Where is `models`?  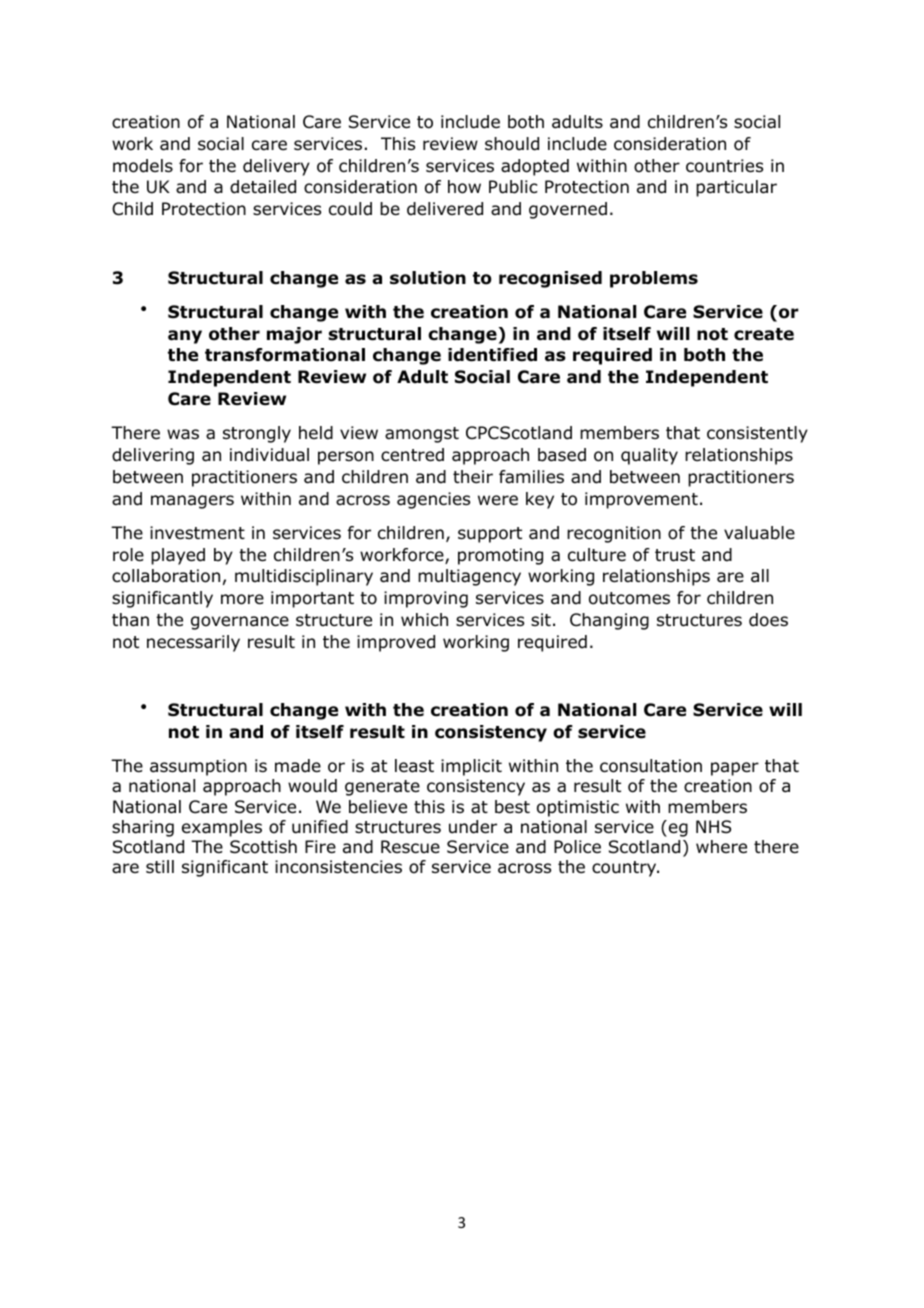 models is located at coordinates (143, 166).
